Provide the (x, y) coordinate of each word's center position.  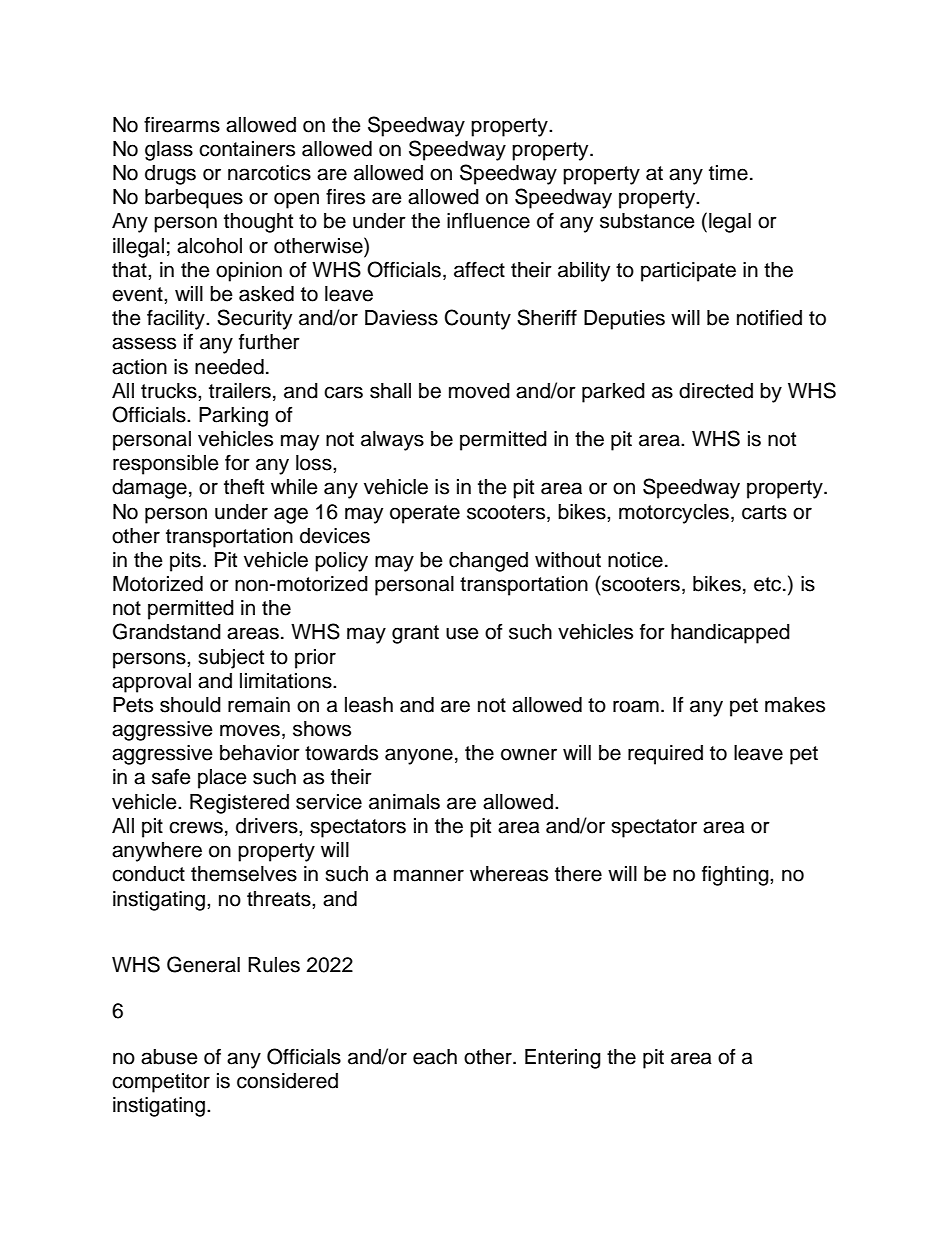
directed (716, 391)
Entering (563, 1059)
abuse (169, 1057)
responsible (166, 465)
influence (488, 221)
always (392, 441)
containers (247, 149)
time (728, 173)
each (435, 1057)
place (222, 779)
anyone (419, 756)
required (665, 755)
